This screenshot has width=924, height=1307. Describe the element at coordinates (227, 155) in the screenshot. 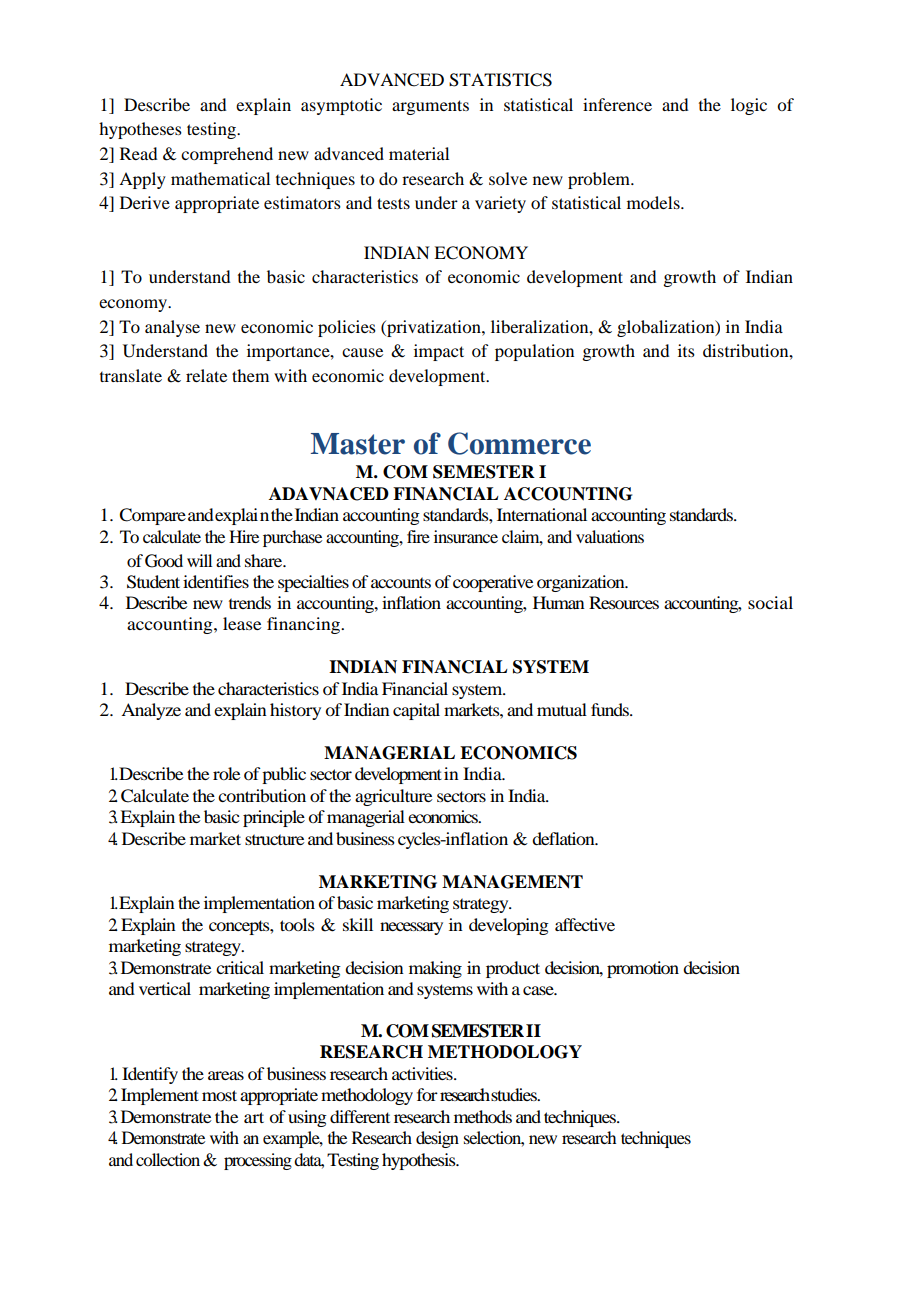

I see `comprehend` at that location.
